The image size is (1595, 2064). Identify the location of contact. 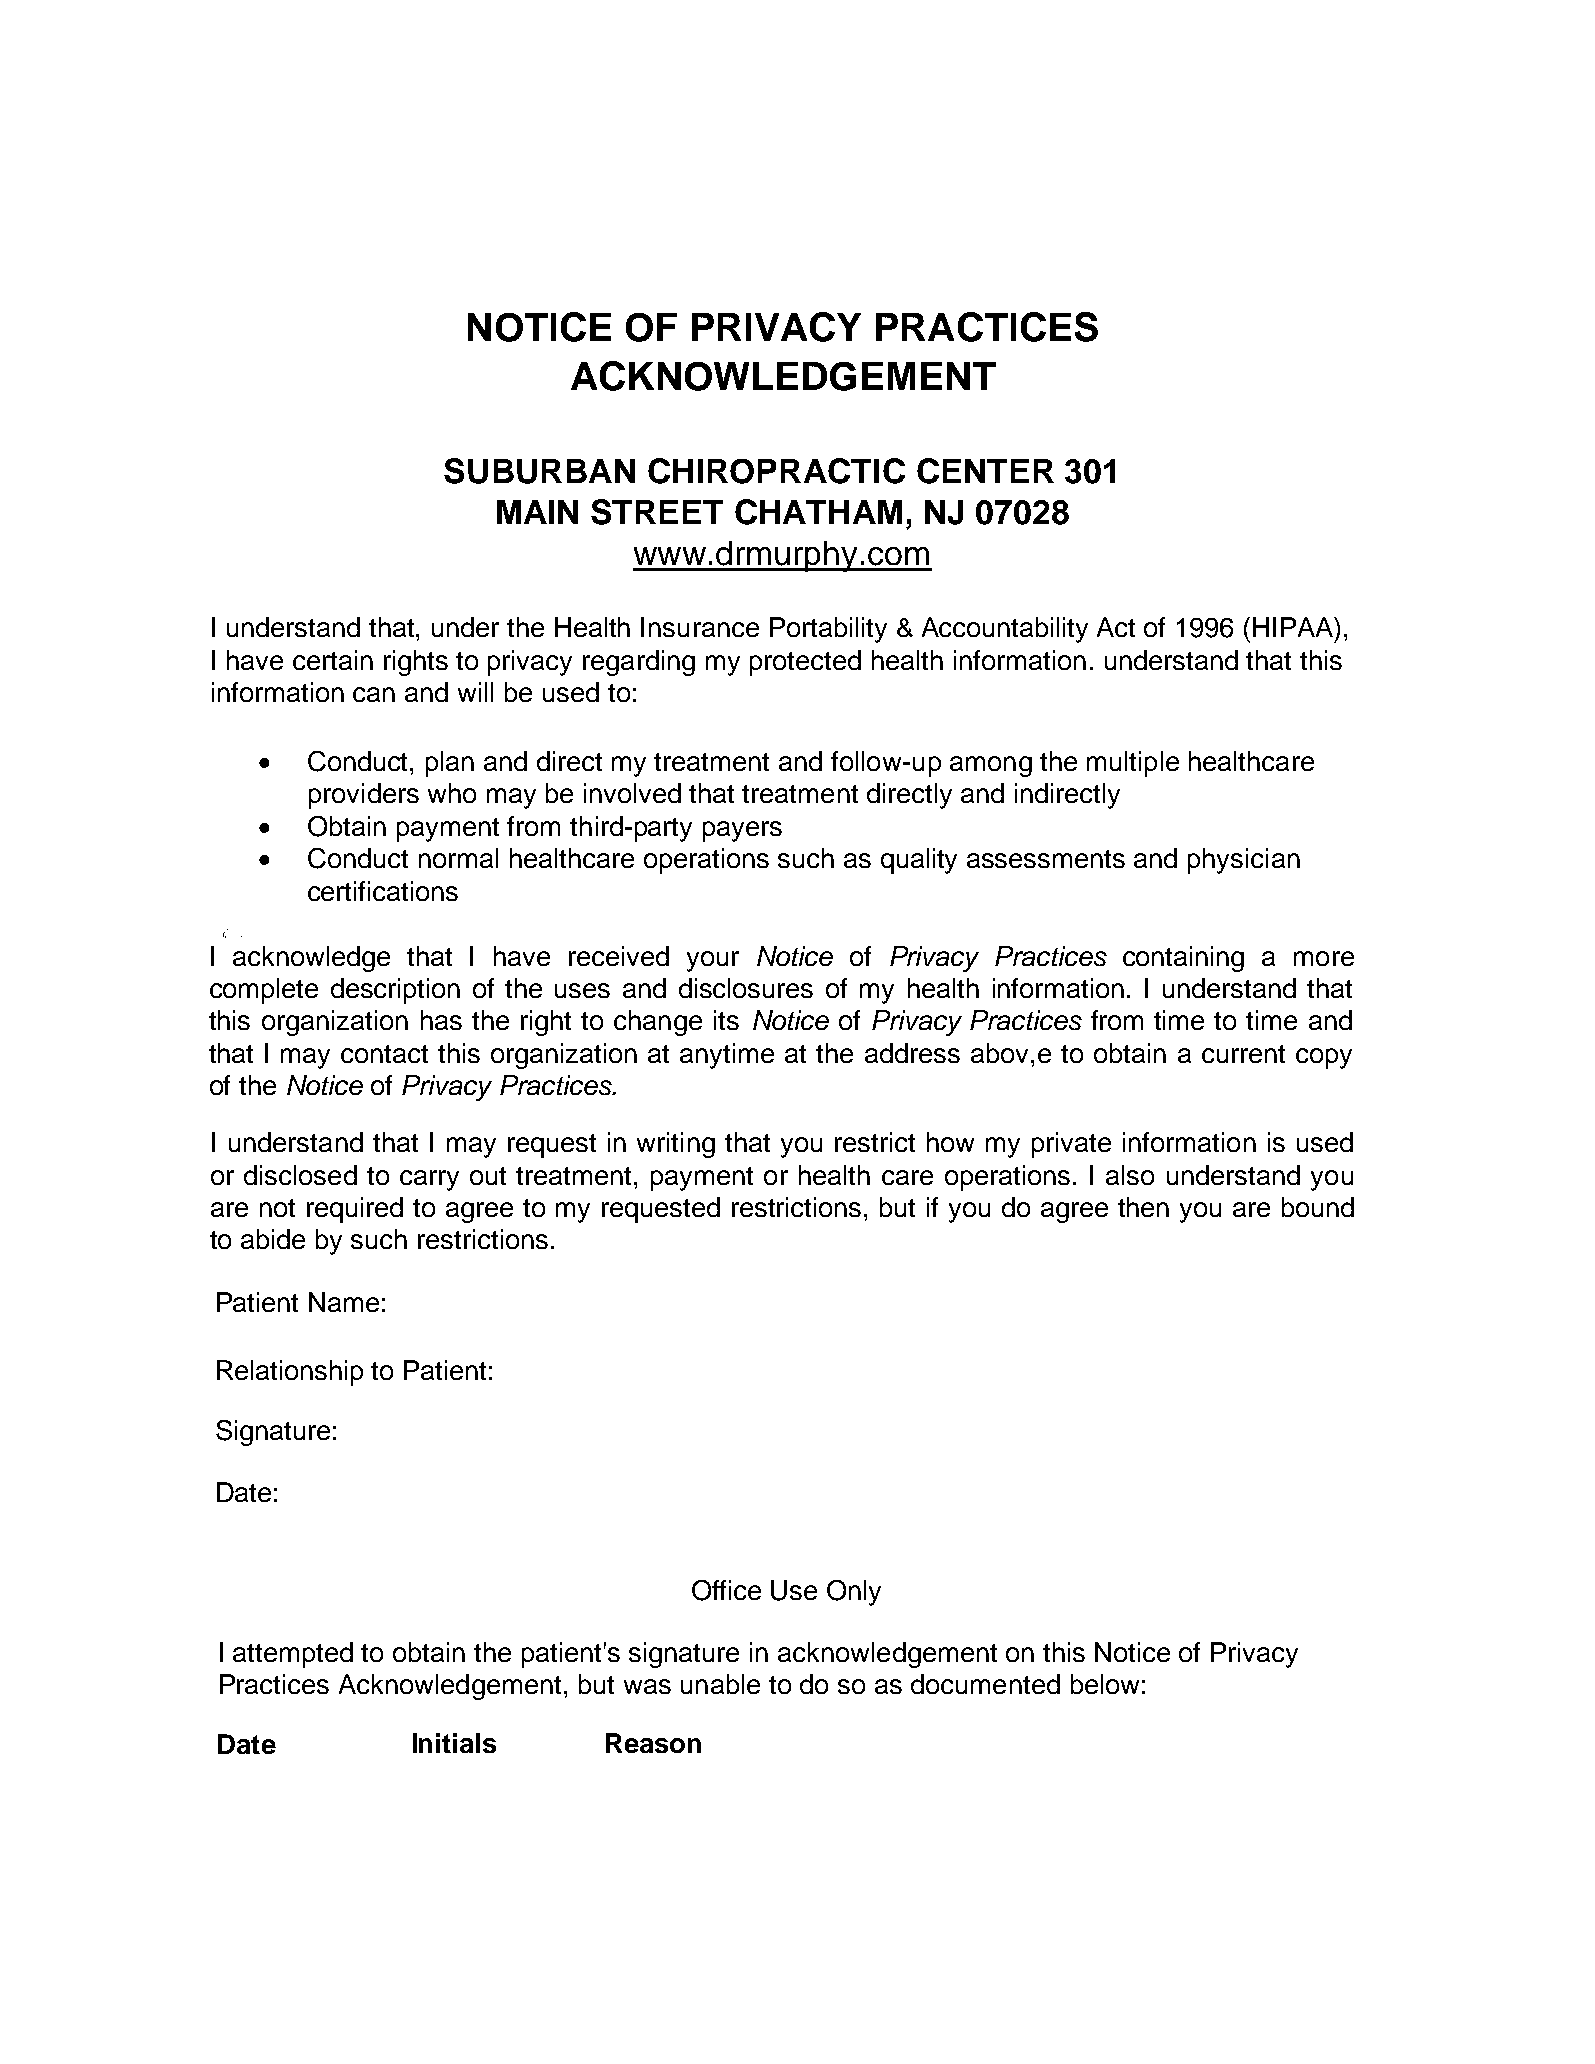
(384, 1054).
